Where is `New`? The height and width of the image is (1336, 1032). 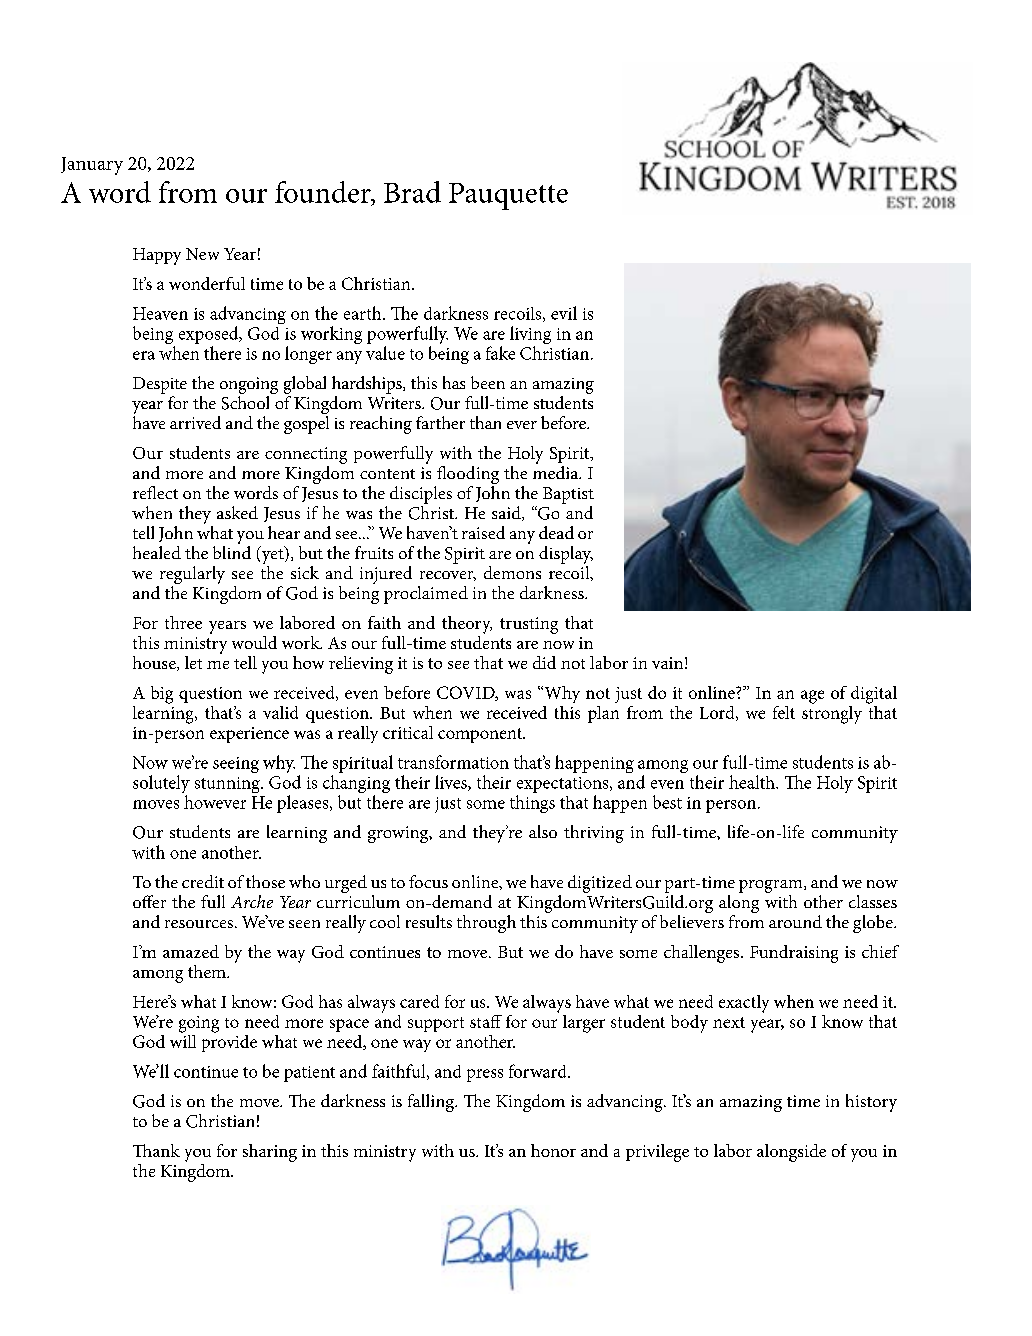 New is located at coordinates (202, 254).
